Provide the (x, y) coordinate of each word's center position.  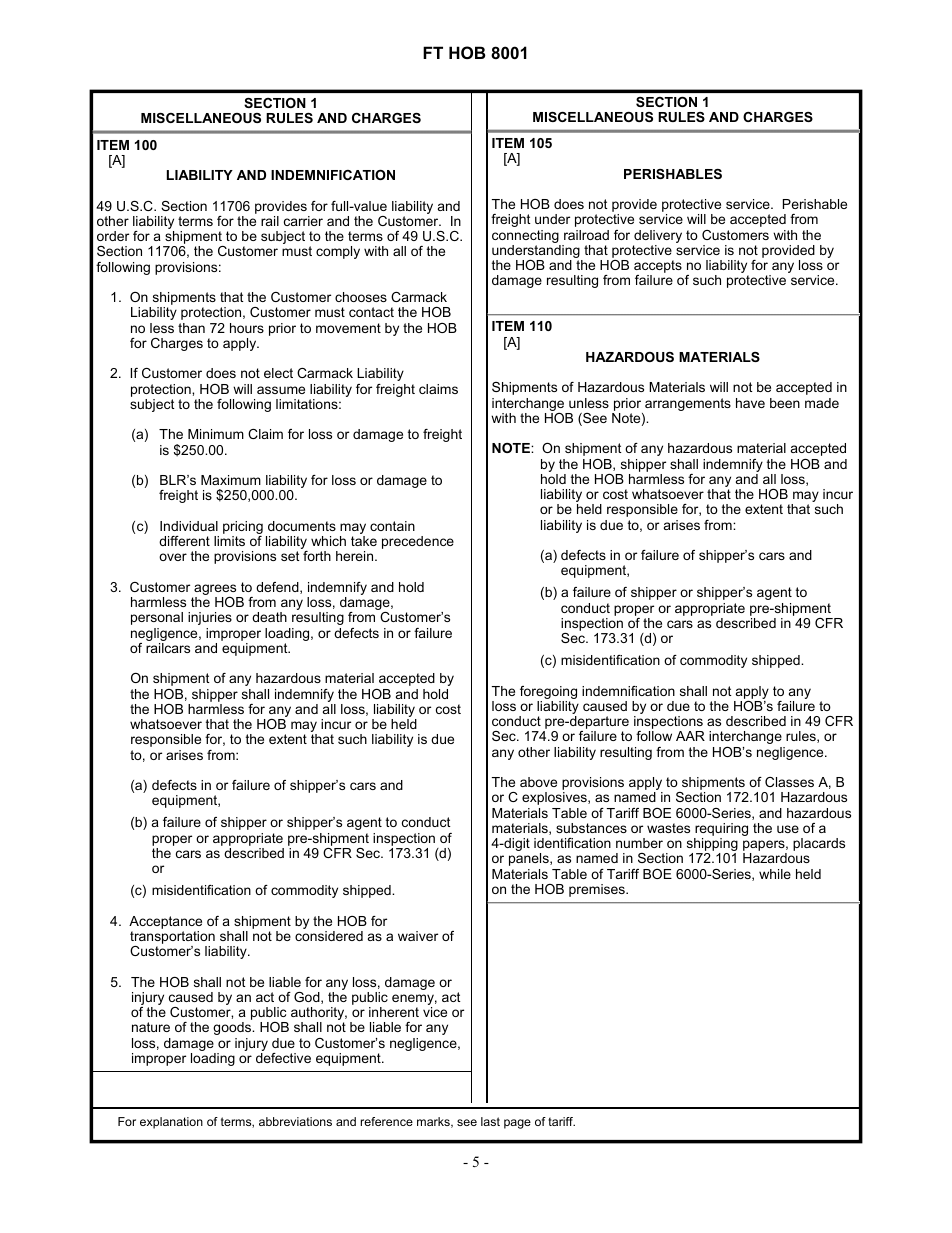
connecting (526, 238)
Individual (189, 526)
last (490, 1121)
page (517, 1124)
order (113, 236)
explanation (171, 1123)
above (538, 782)
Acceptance (165, 922)
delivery (657, 238)
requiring (721, 831)
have (750, 403)
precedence (418, 542)
